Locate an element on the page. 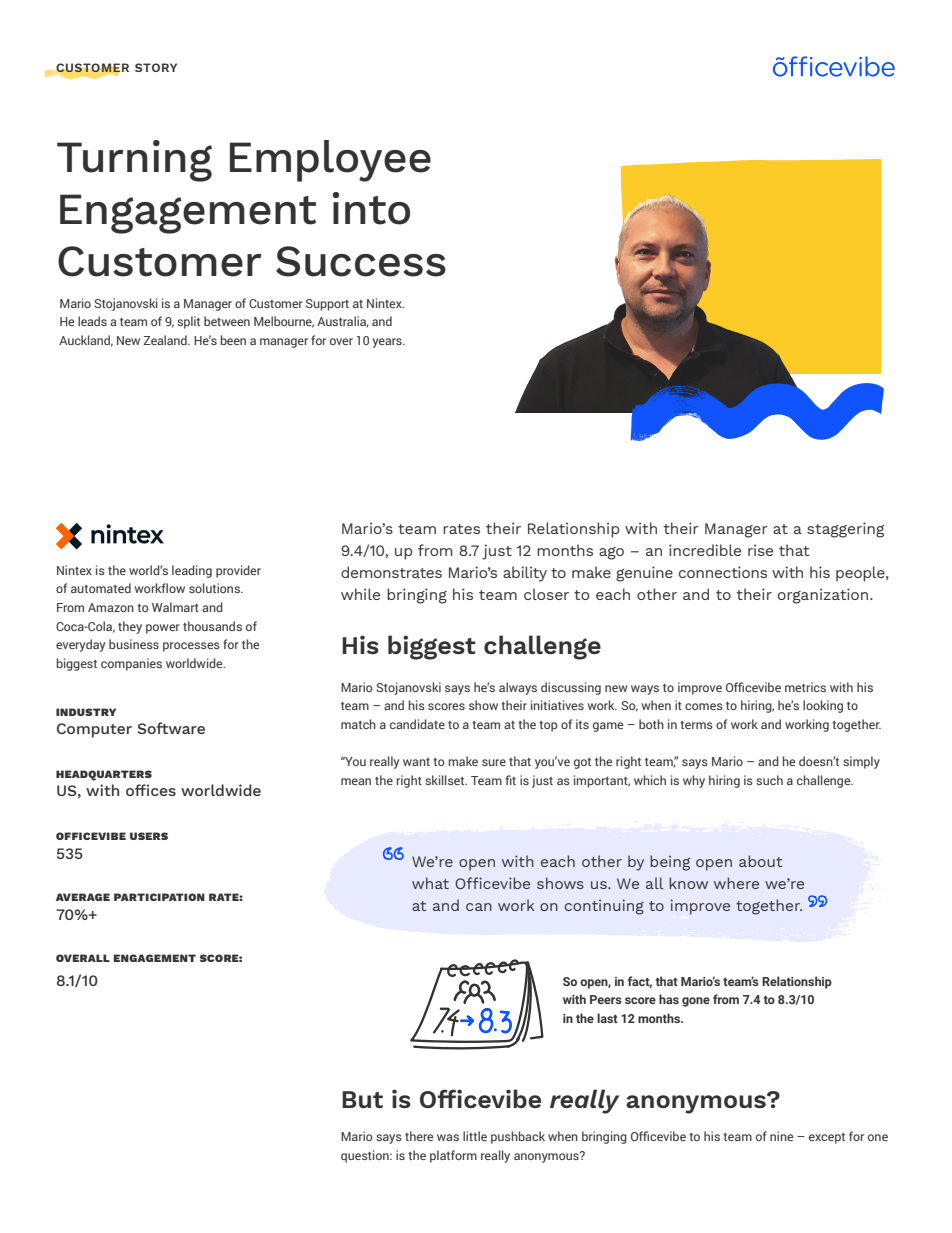 This image has height=1233, width=952. what is located at coordinates (430, 883).
